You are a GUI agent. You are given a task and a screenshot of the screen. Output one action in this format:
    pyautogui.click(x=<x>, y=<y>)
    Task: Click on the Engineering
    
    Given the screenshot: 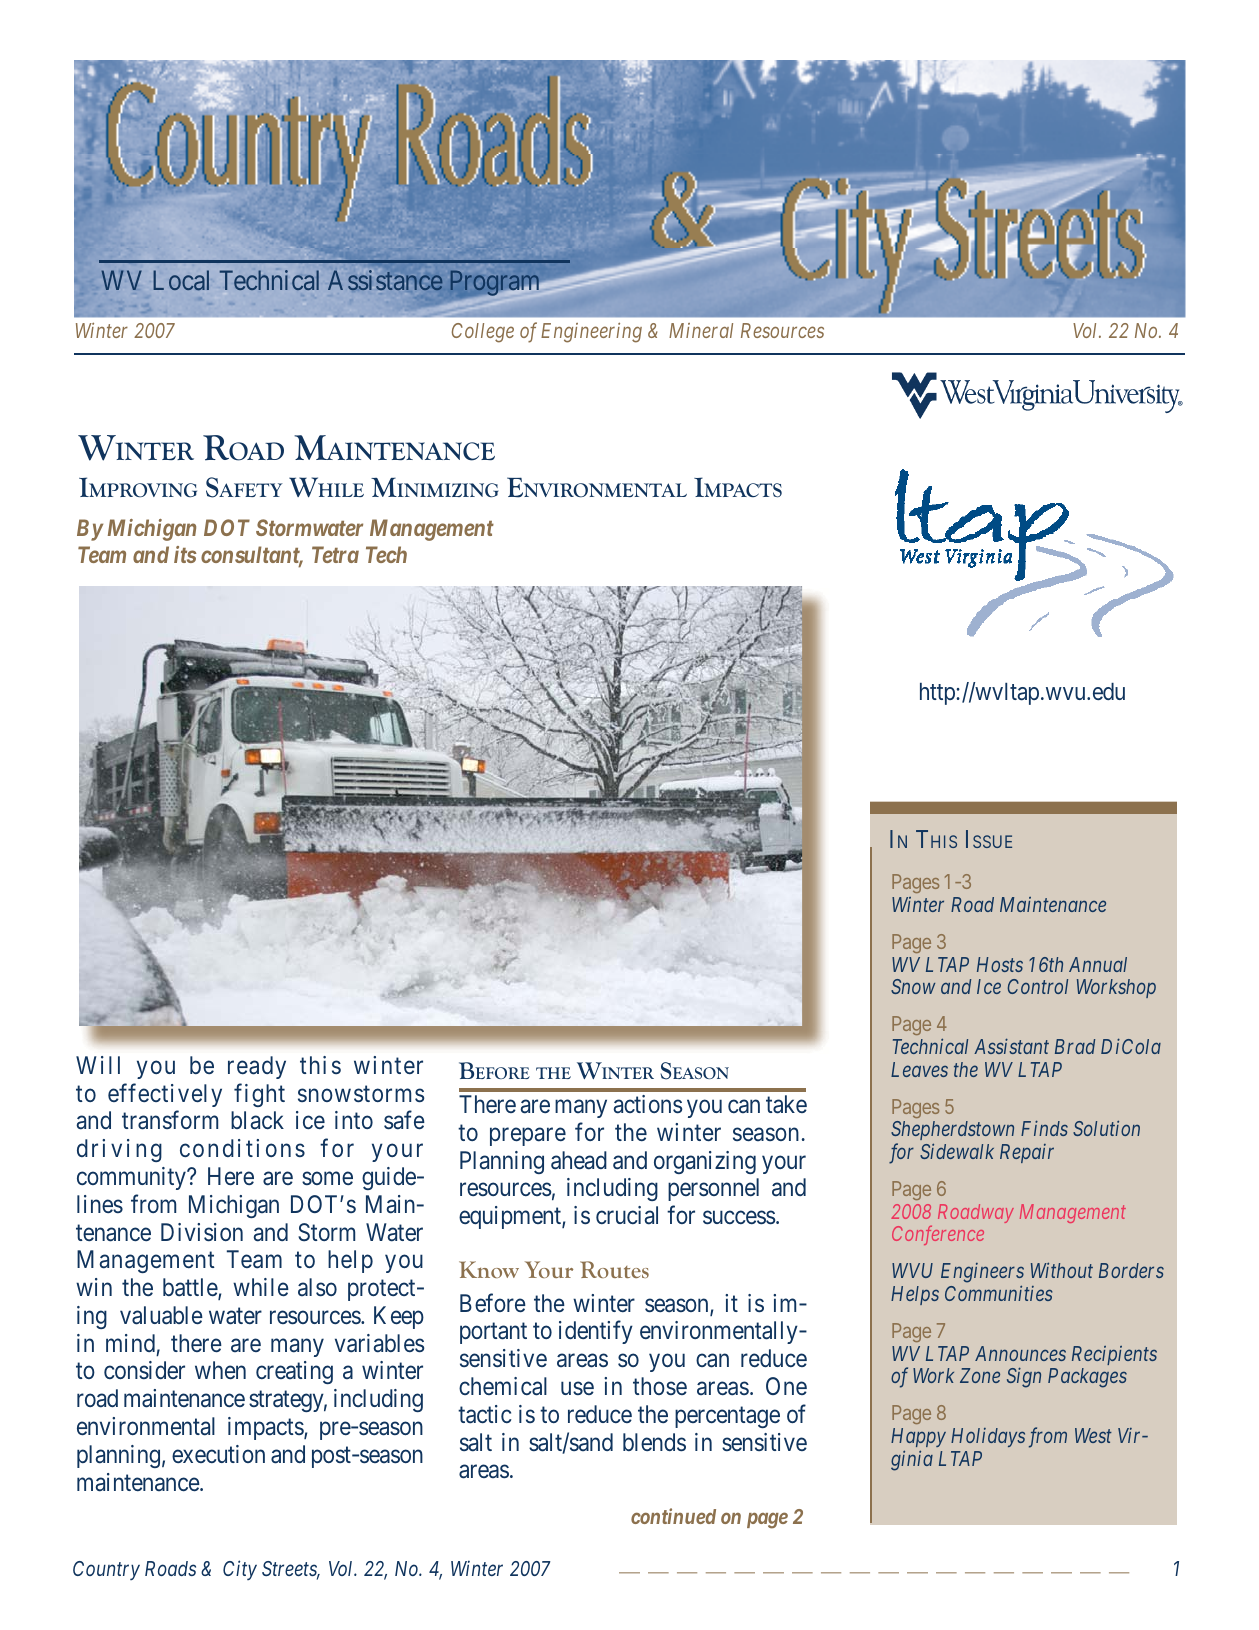 What is the action you would take?
    pyautogui.click(x=591, y=333)
